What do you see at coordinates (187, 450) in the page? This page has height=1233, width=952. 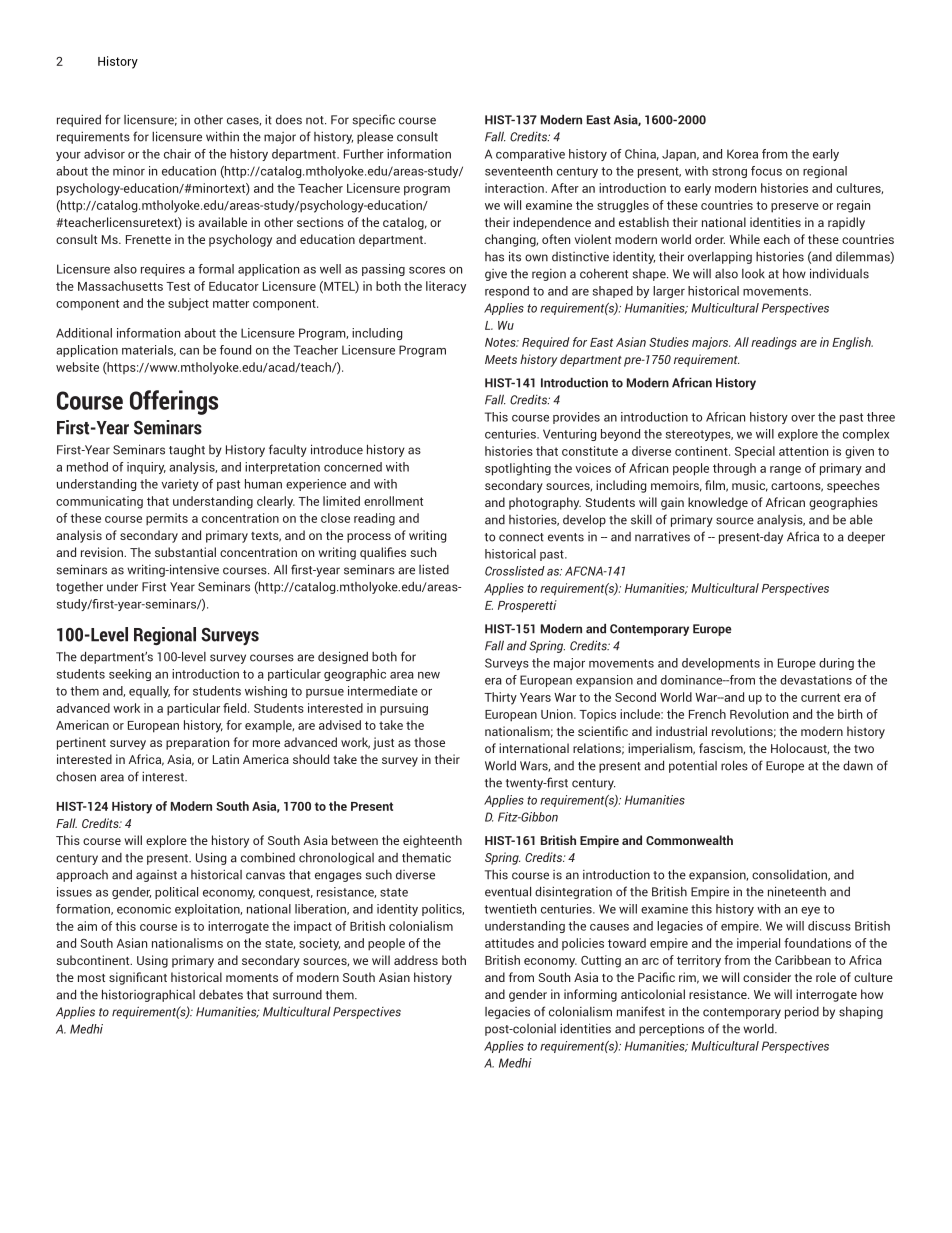 I see `taught` at bounding box center [187, 450].
